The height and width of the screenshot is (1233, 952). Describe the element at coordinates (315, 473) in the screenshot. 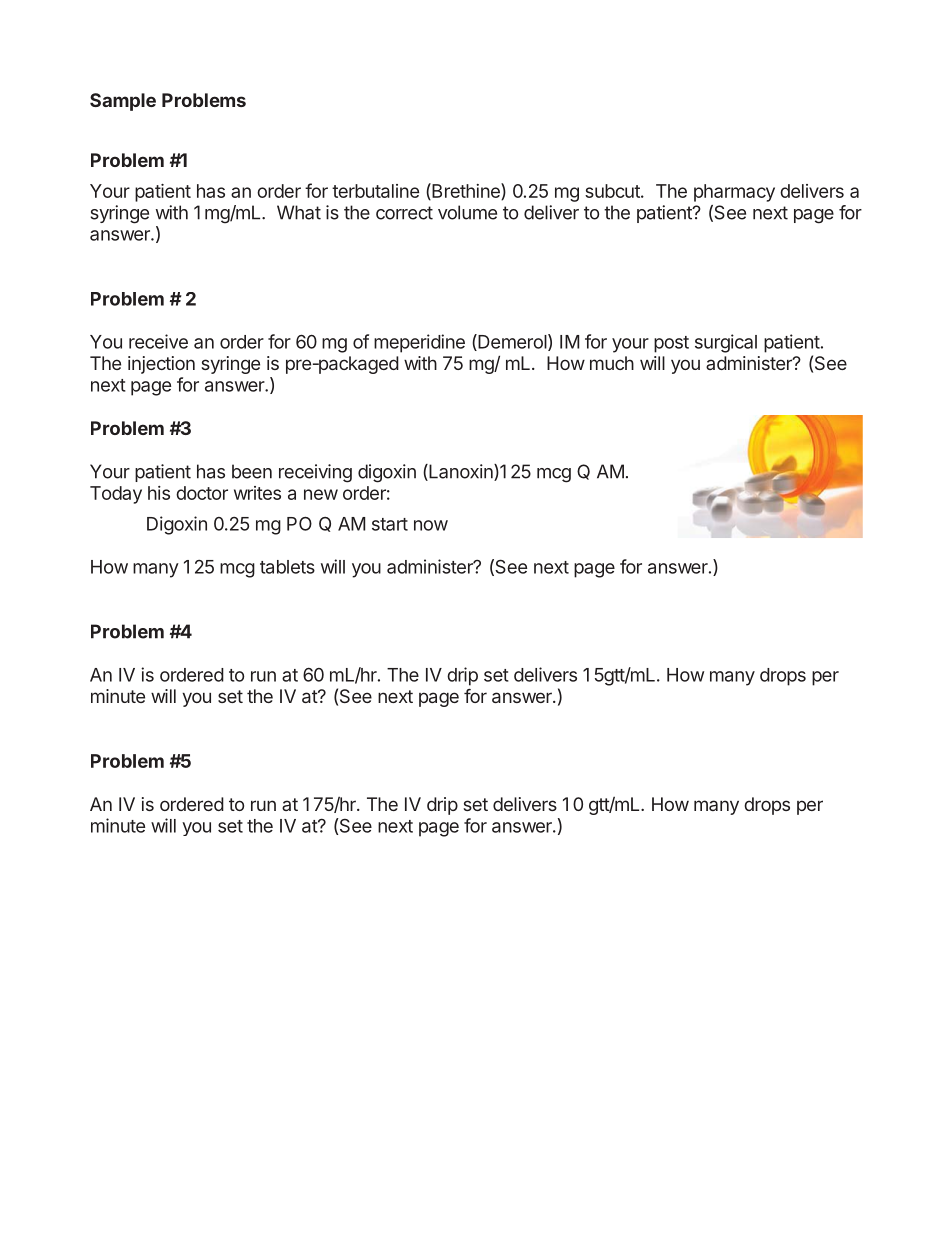

I see `receiving` at that location.
